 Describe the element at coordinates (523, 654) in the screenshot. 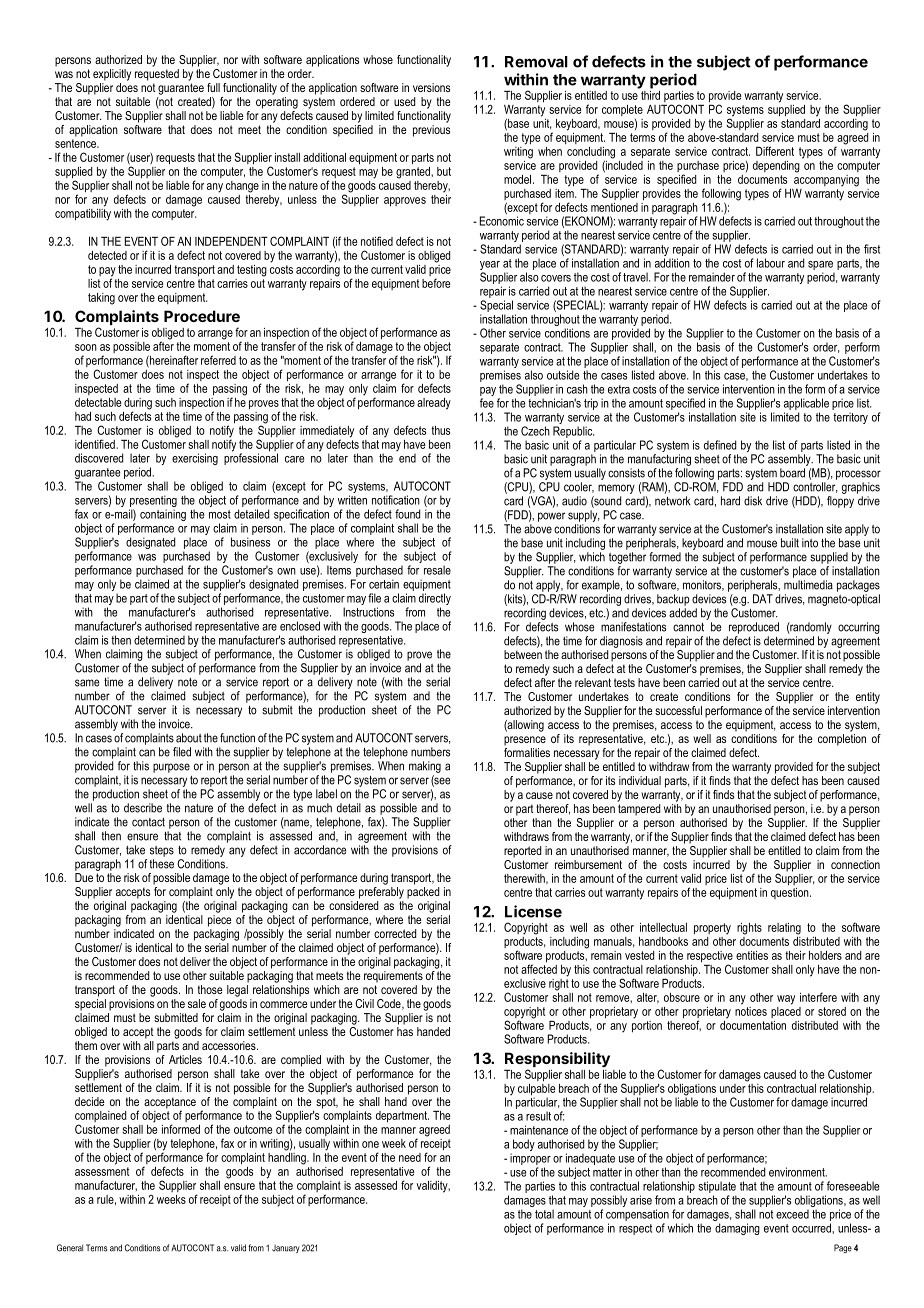

I see `between` at that location.
